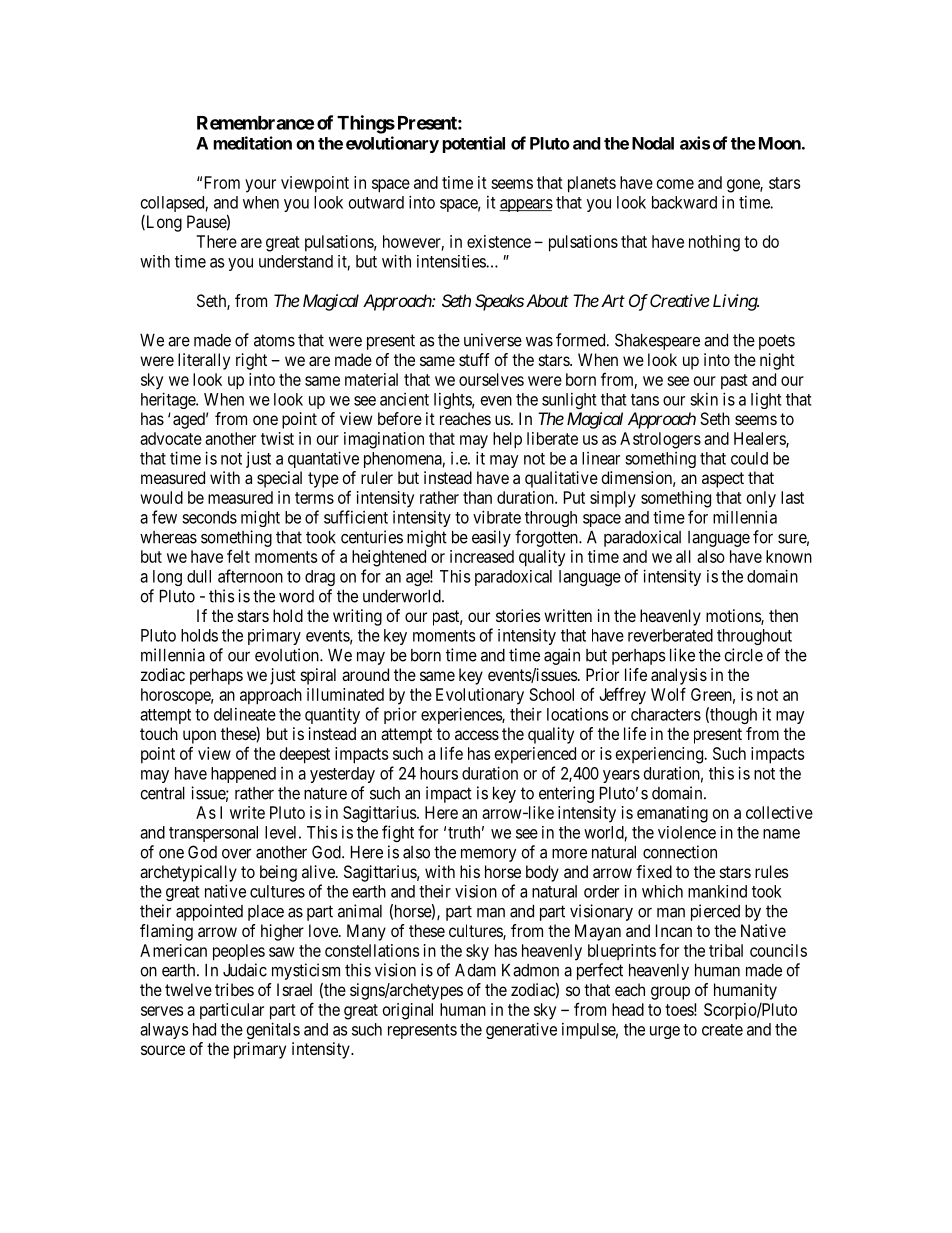 The image size is (952, 1233). Describe the element at coordinates (518, 615) in the screenshot. I see `stories` at that location.
